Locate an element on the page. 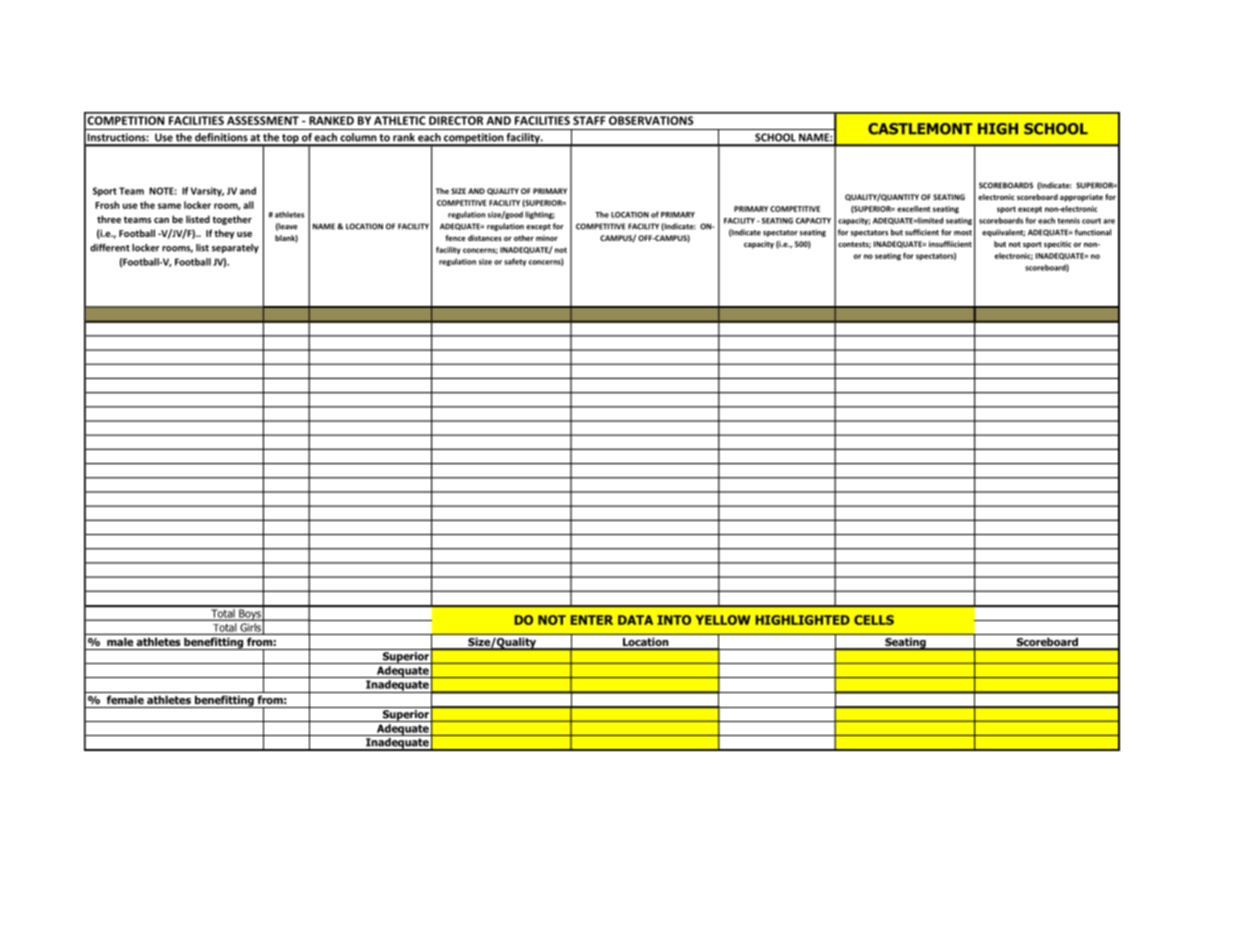  safety is located at coordinates (515, 262).
